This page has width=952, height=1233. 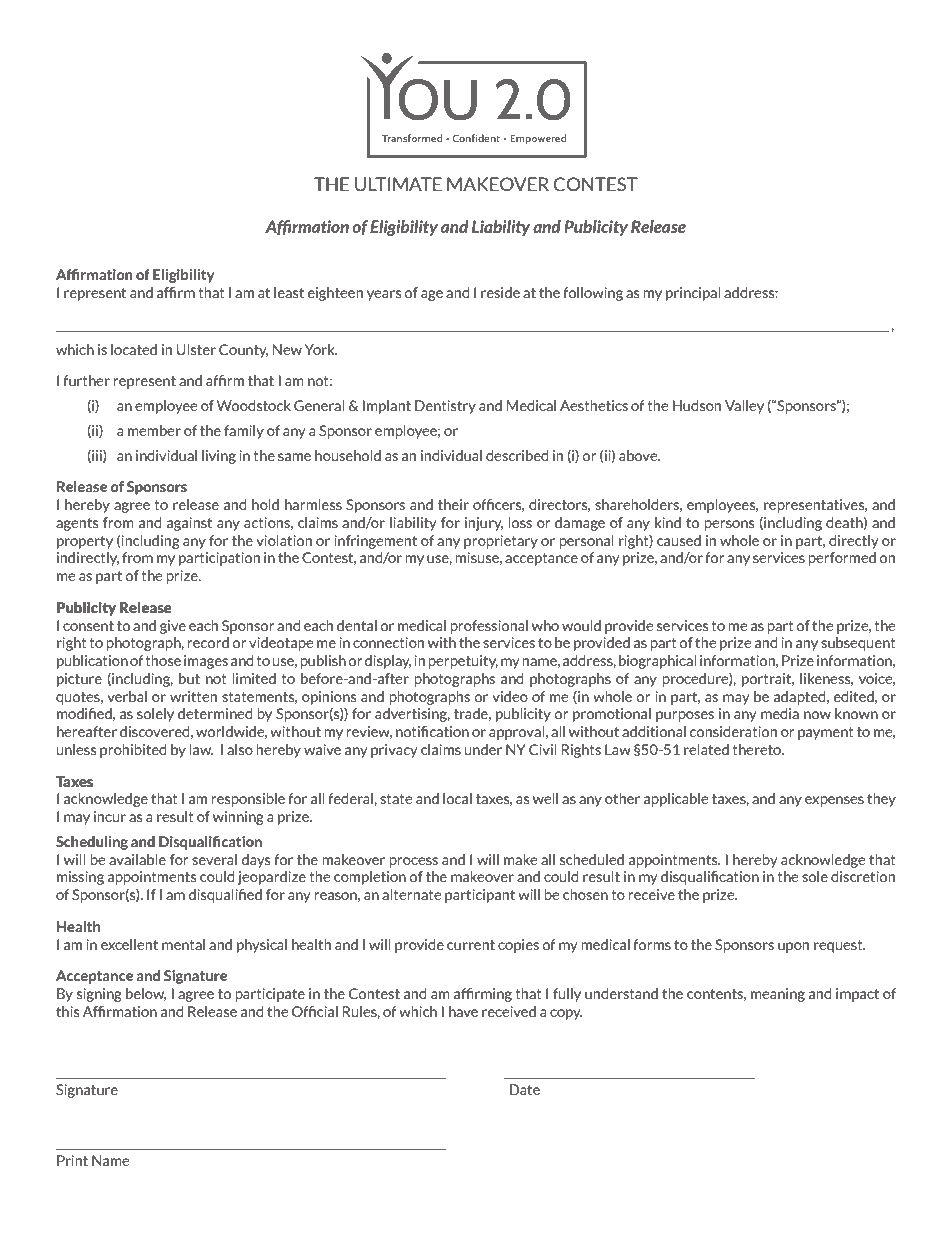 I want to click on principal, so click(x=693, y=294).
